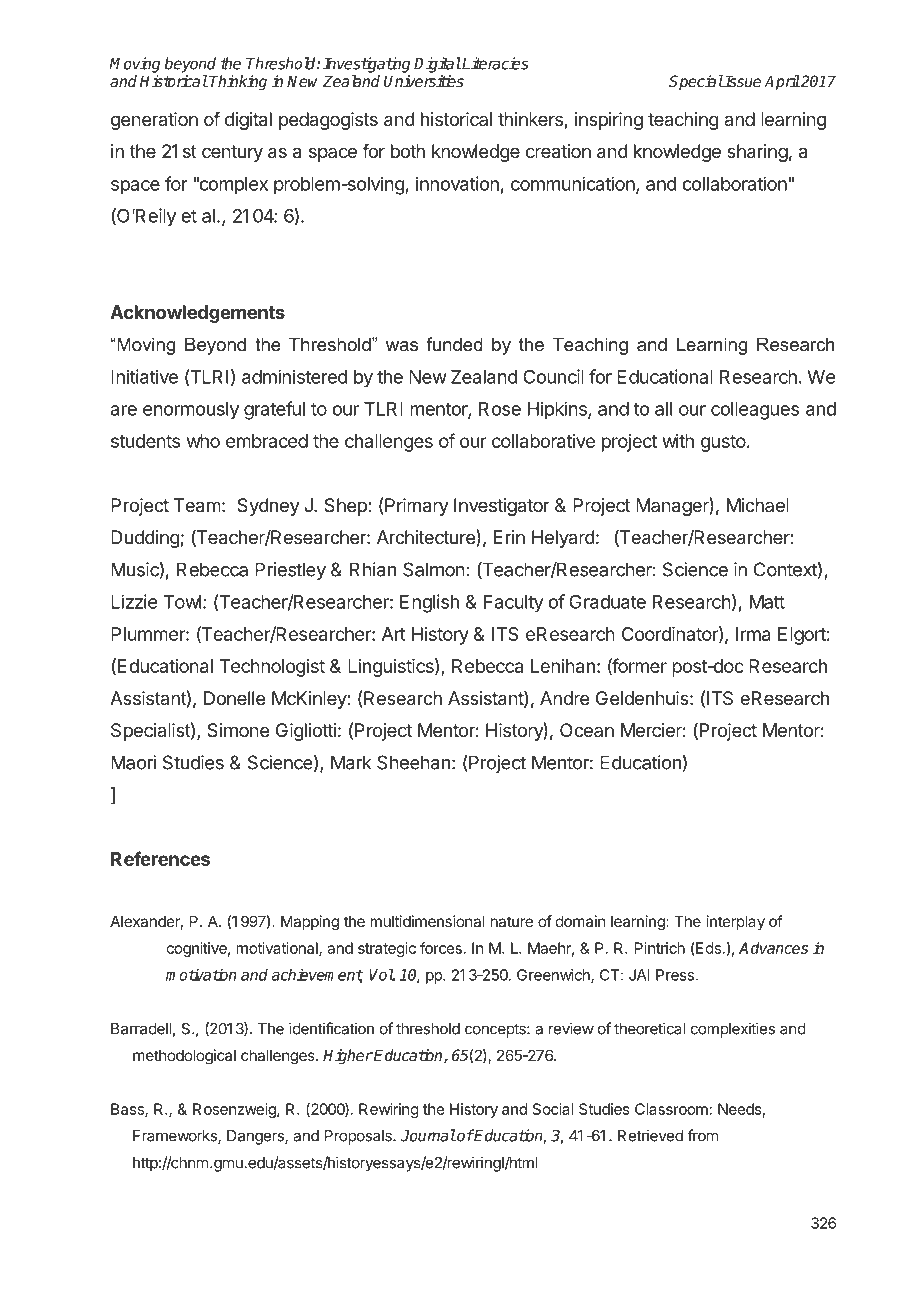 This image has height=1308, width=924. I want to click on English, so click(429, 603).
